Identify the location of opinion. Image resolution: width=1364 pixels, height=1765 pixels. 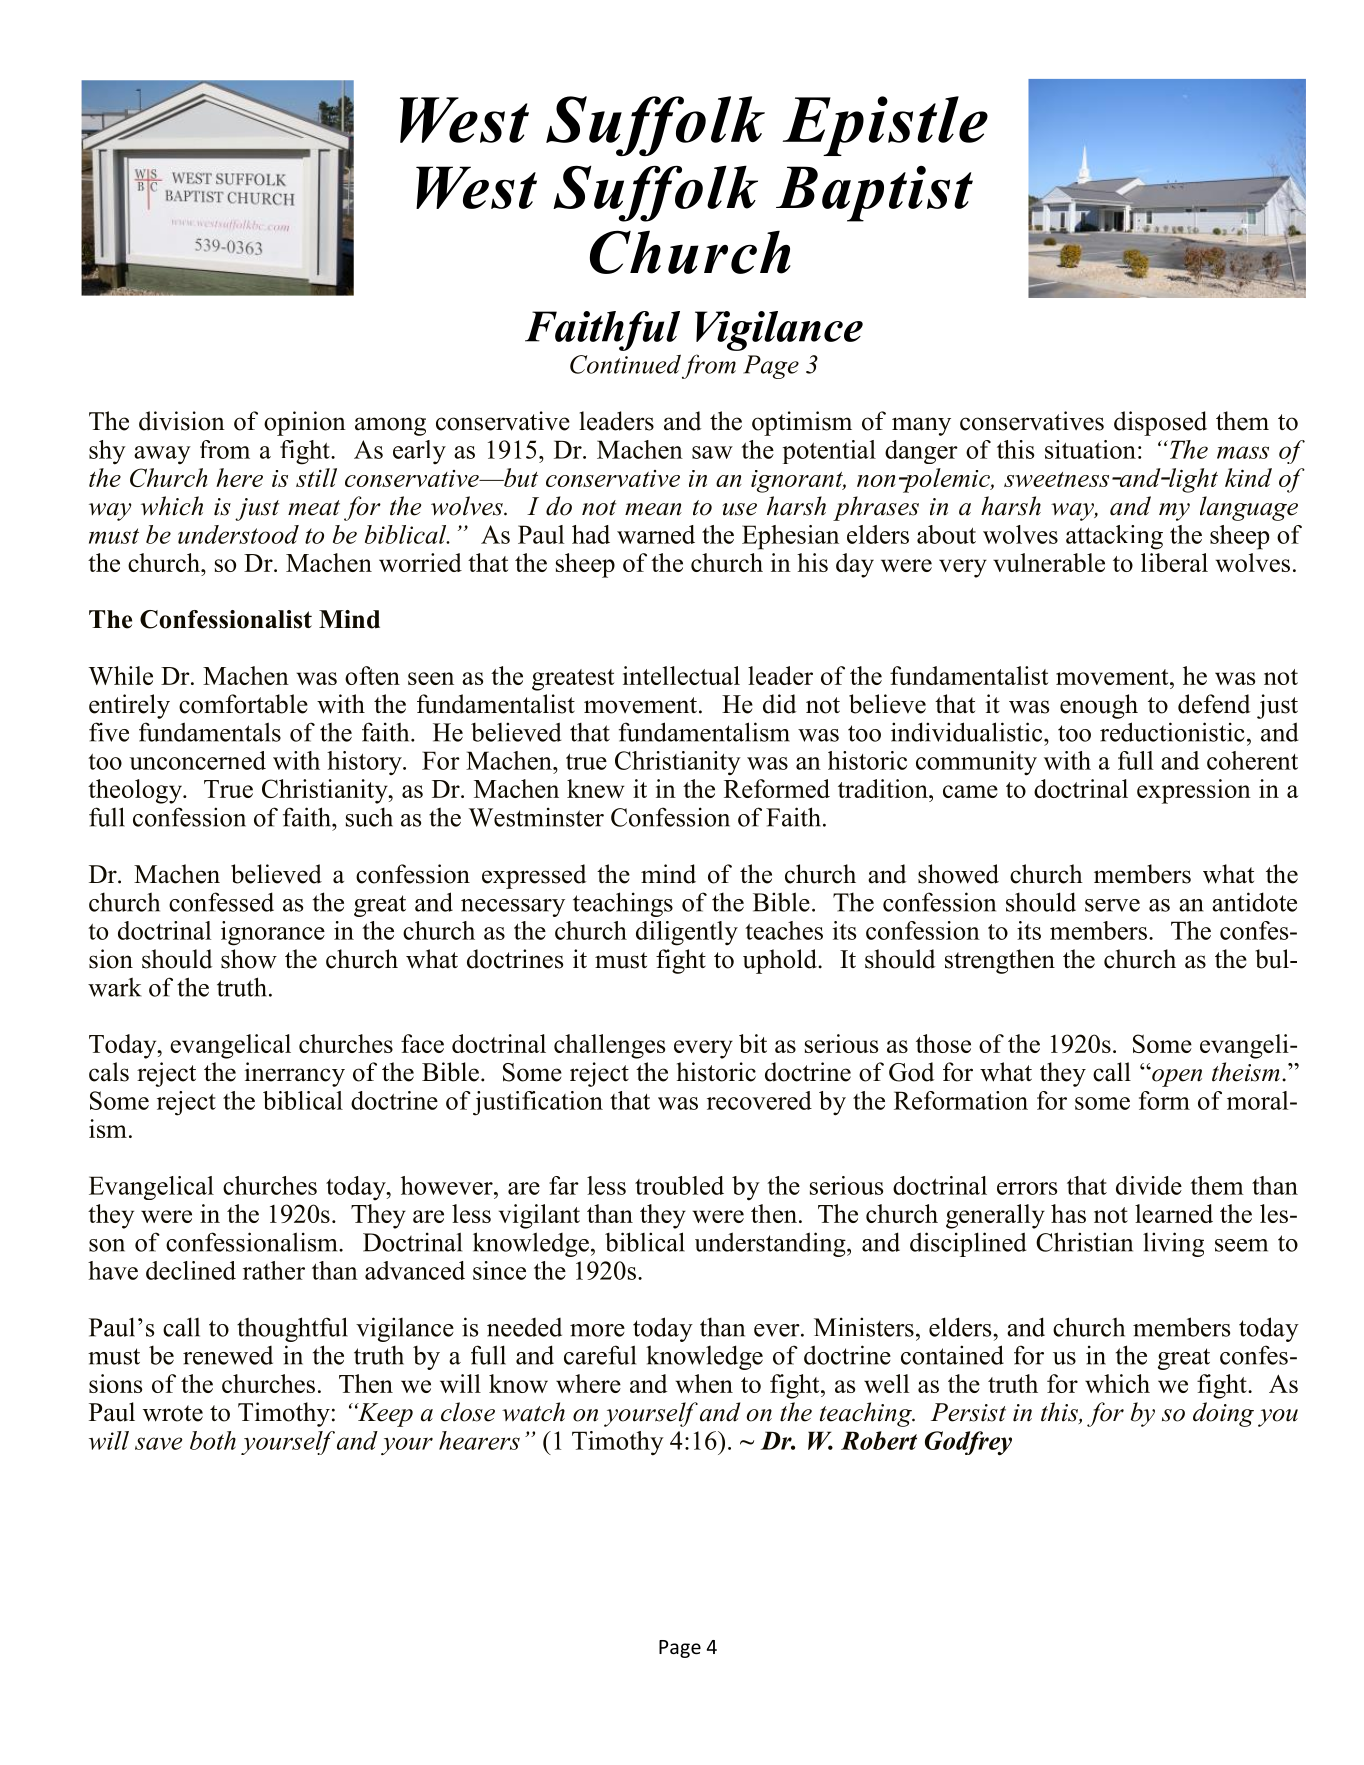
(305, 423).
